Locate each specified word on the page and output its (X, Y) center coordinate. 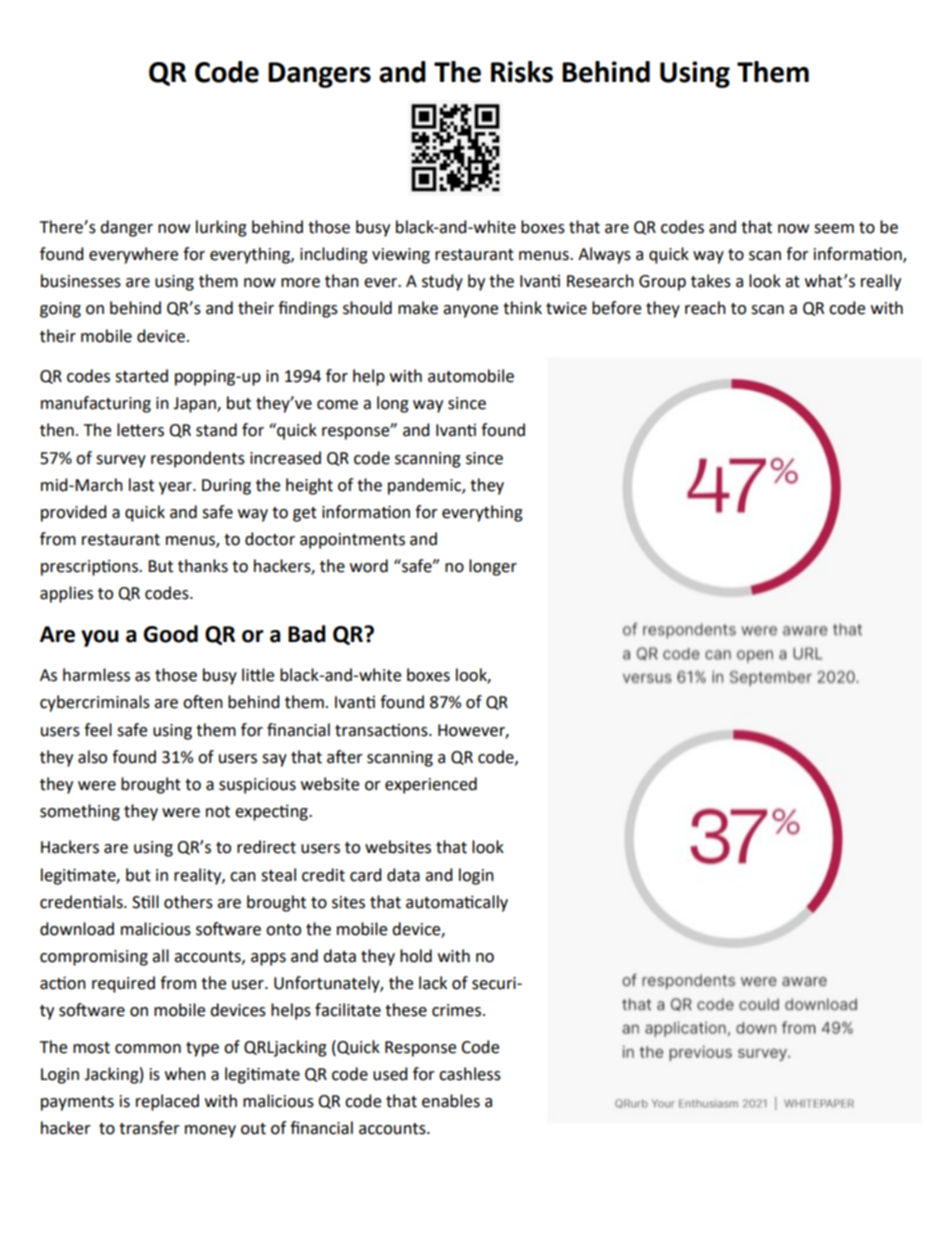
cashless (470, 1074)
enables (451, 1101)
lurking (221, 228)
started (141, 376)
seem (834, 229)
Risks (522, 72)
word (369, 566)
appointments (352, 541)
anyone (470, 311)
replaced (167, 1102)
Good (170, 634)
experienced (431, 785)
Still (145, 902)
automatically (457, 903)
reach (705, 308)
